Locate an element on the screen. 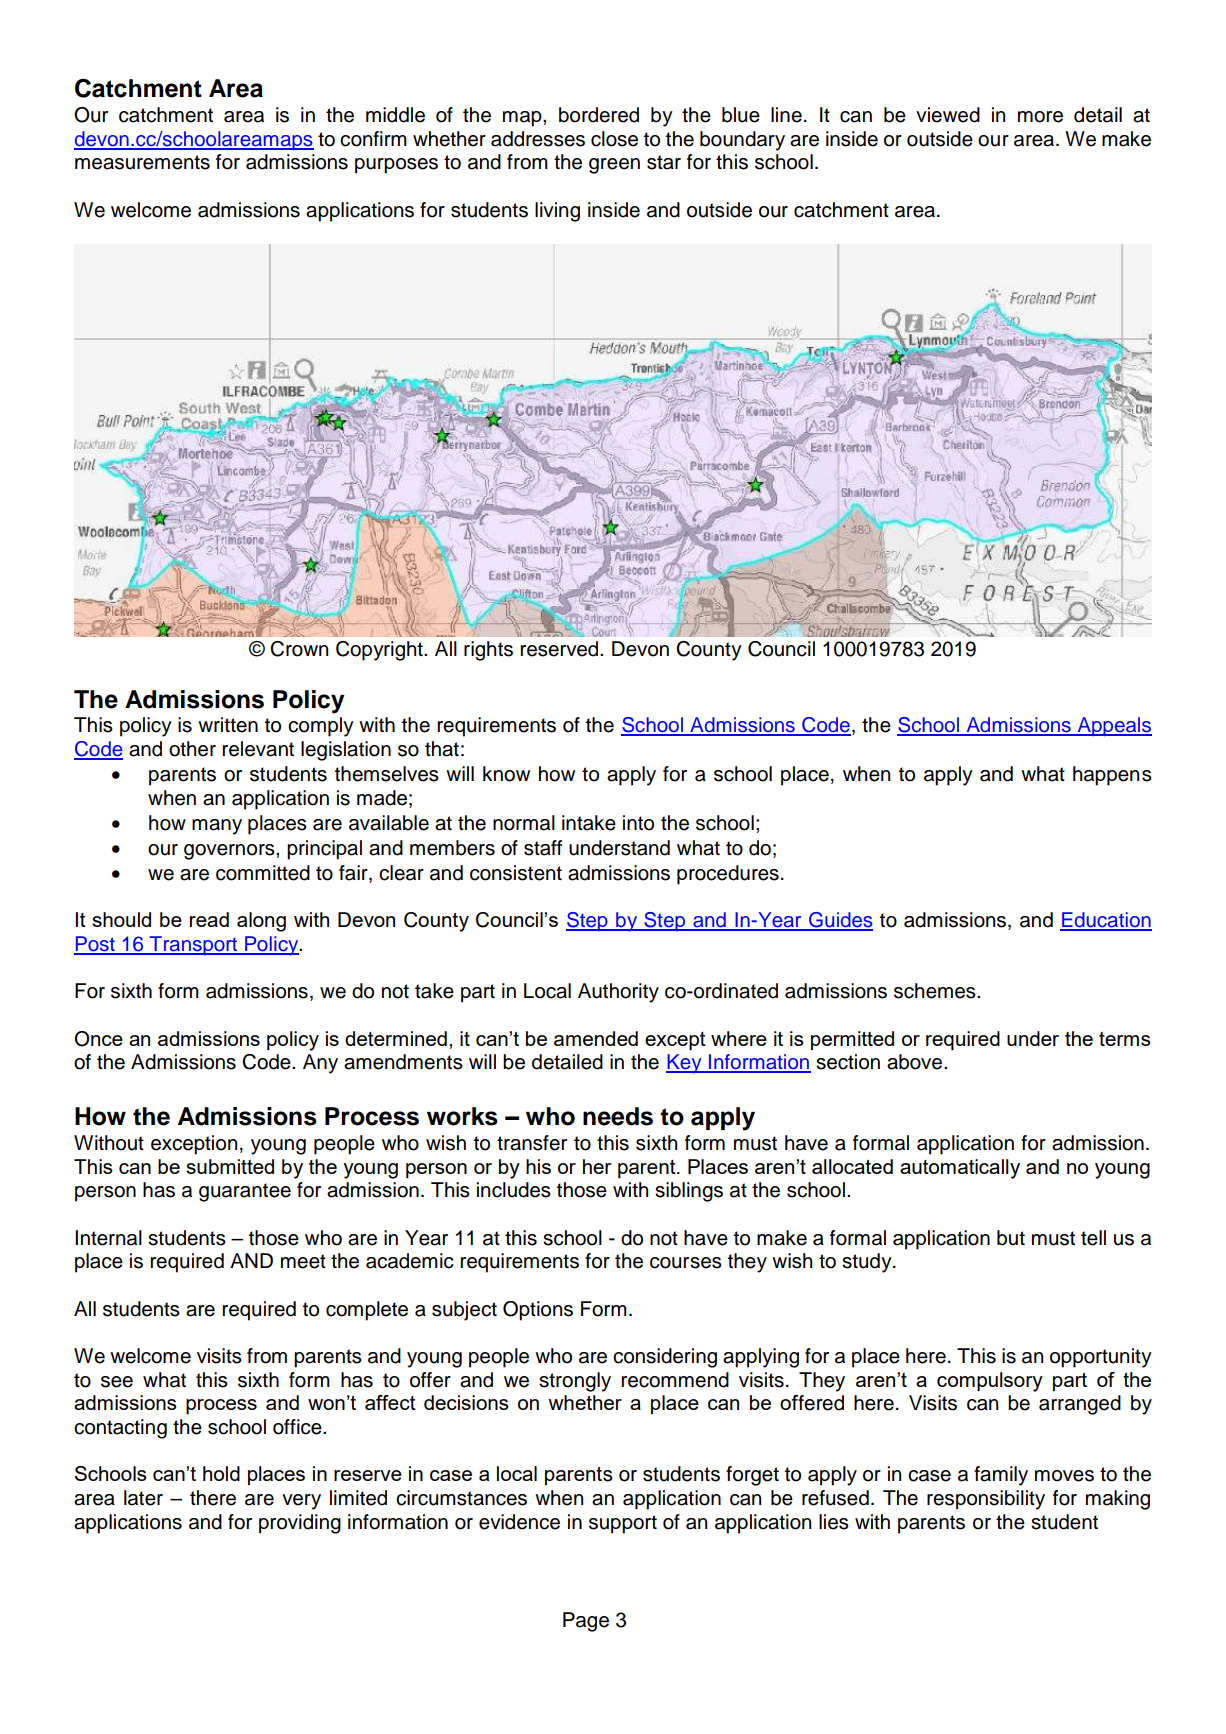  more is located at coordinates (1040, 117).
